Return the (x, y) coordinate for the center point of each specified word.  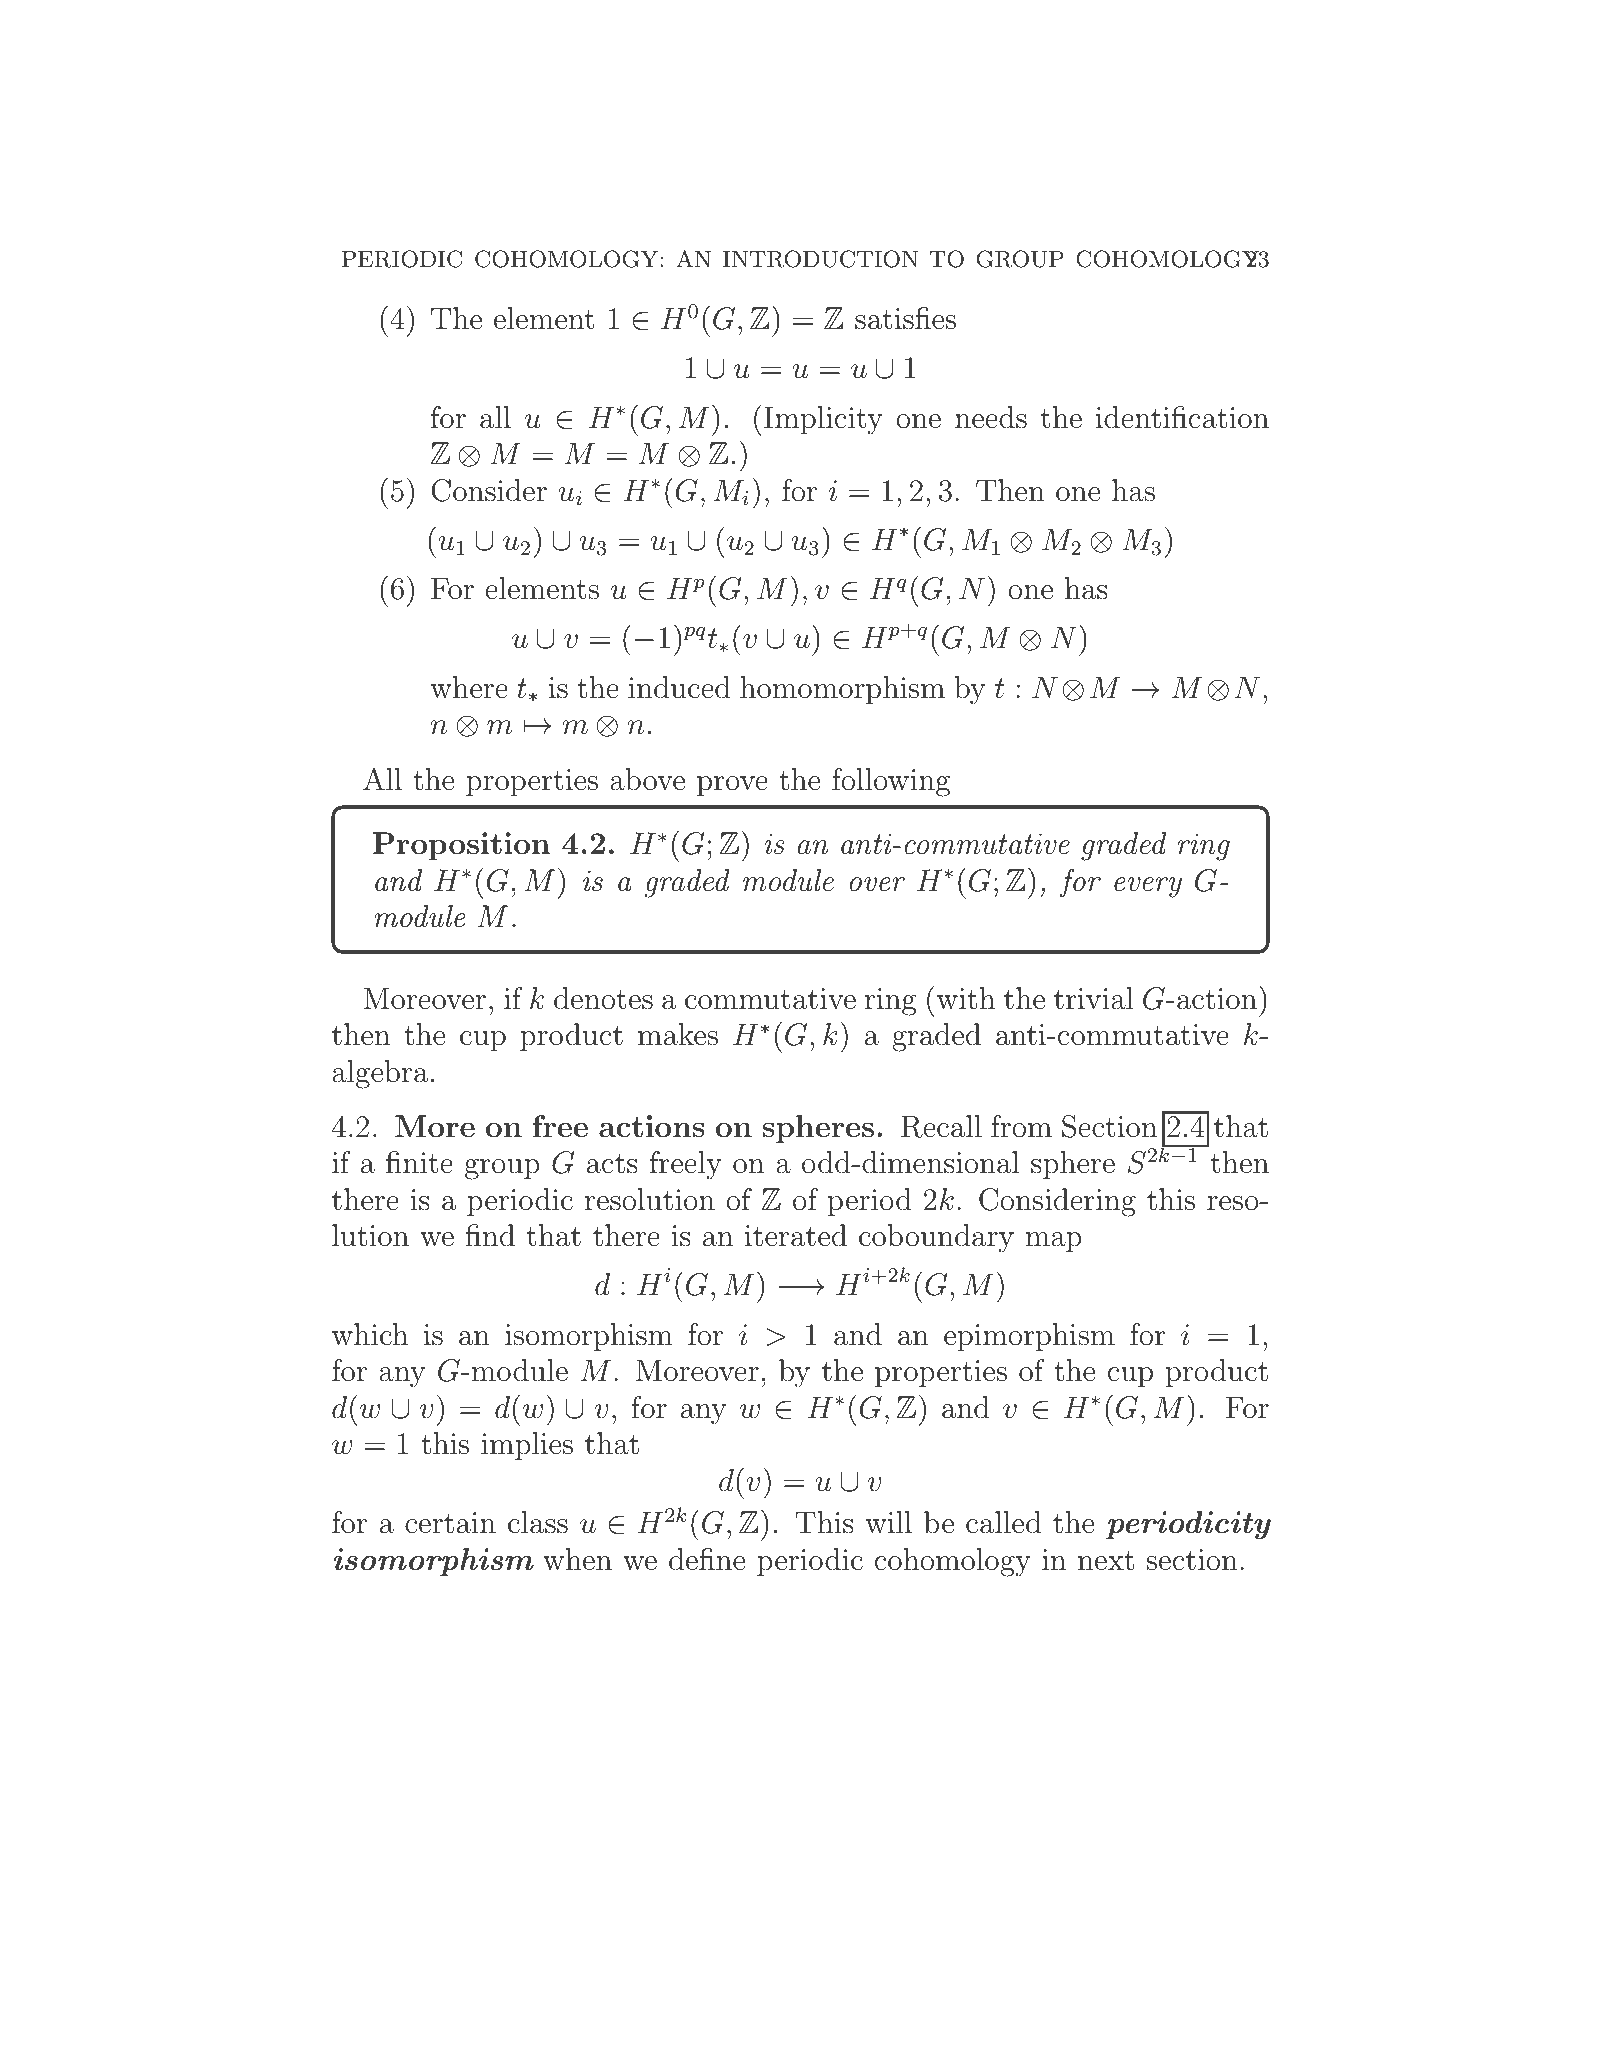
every (1148, 887)
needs (991, 417)
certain (450, 1523)
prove (732, 786)
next (1106, 1561)
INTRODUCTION (820, 259)
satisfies (905, 318)
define (707, 1559)
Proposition (461, 846)
